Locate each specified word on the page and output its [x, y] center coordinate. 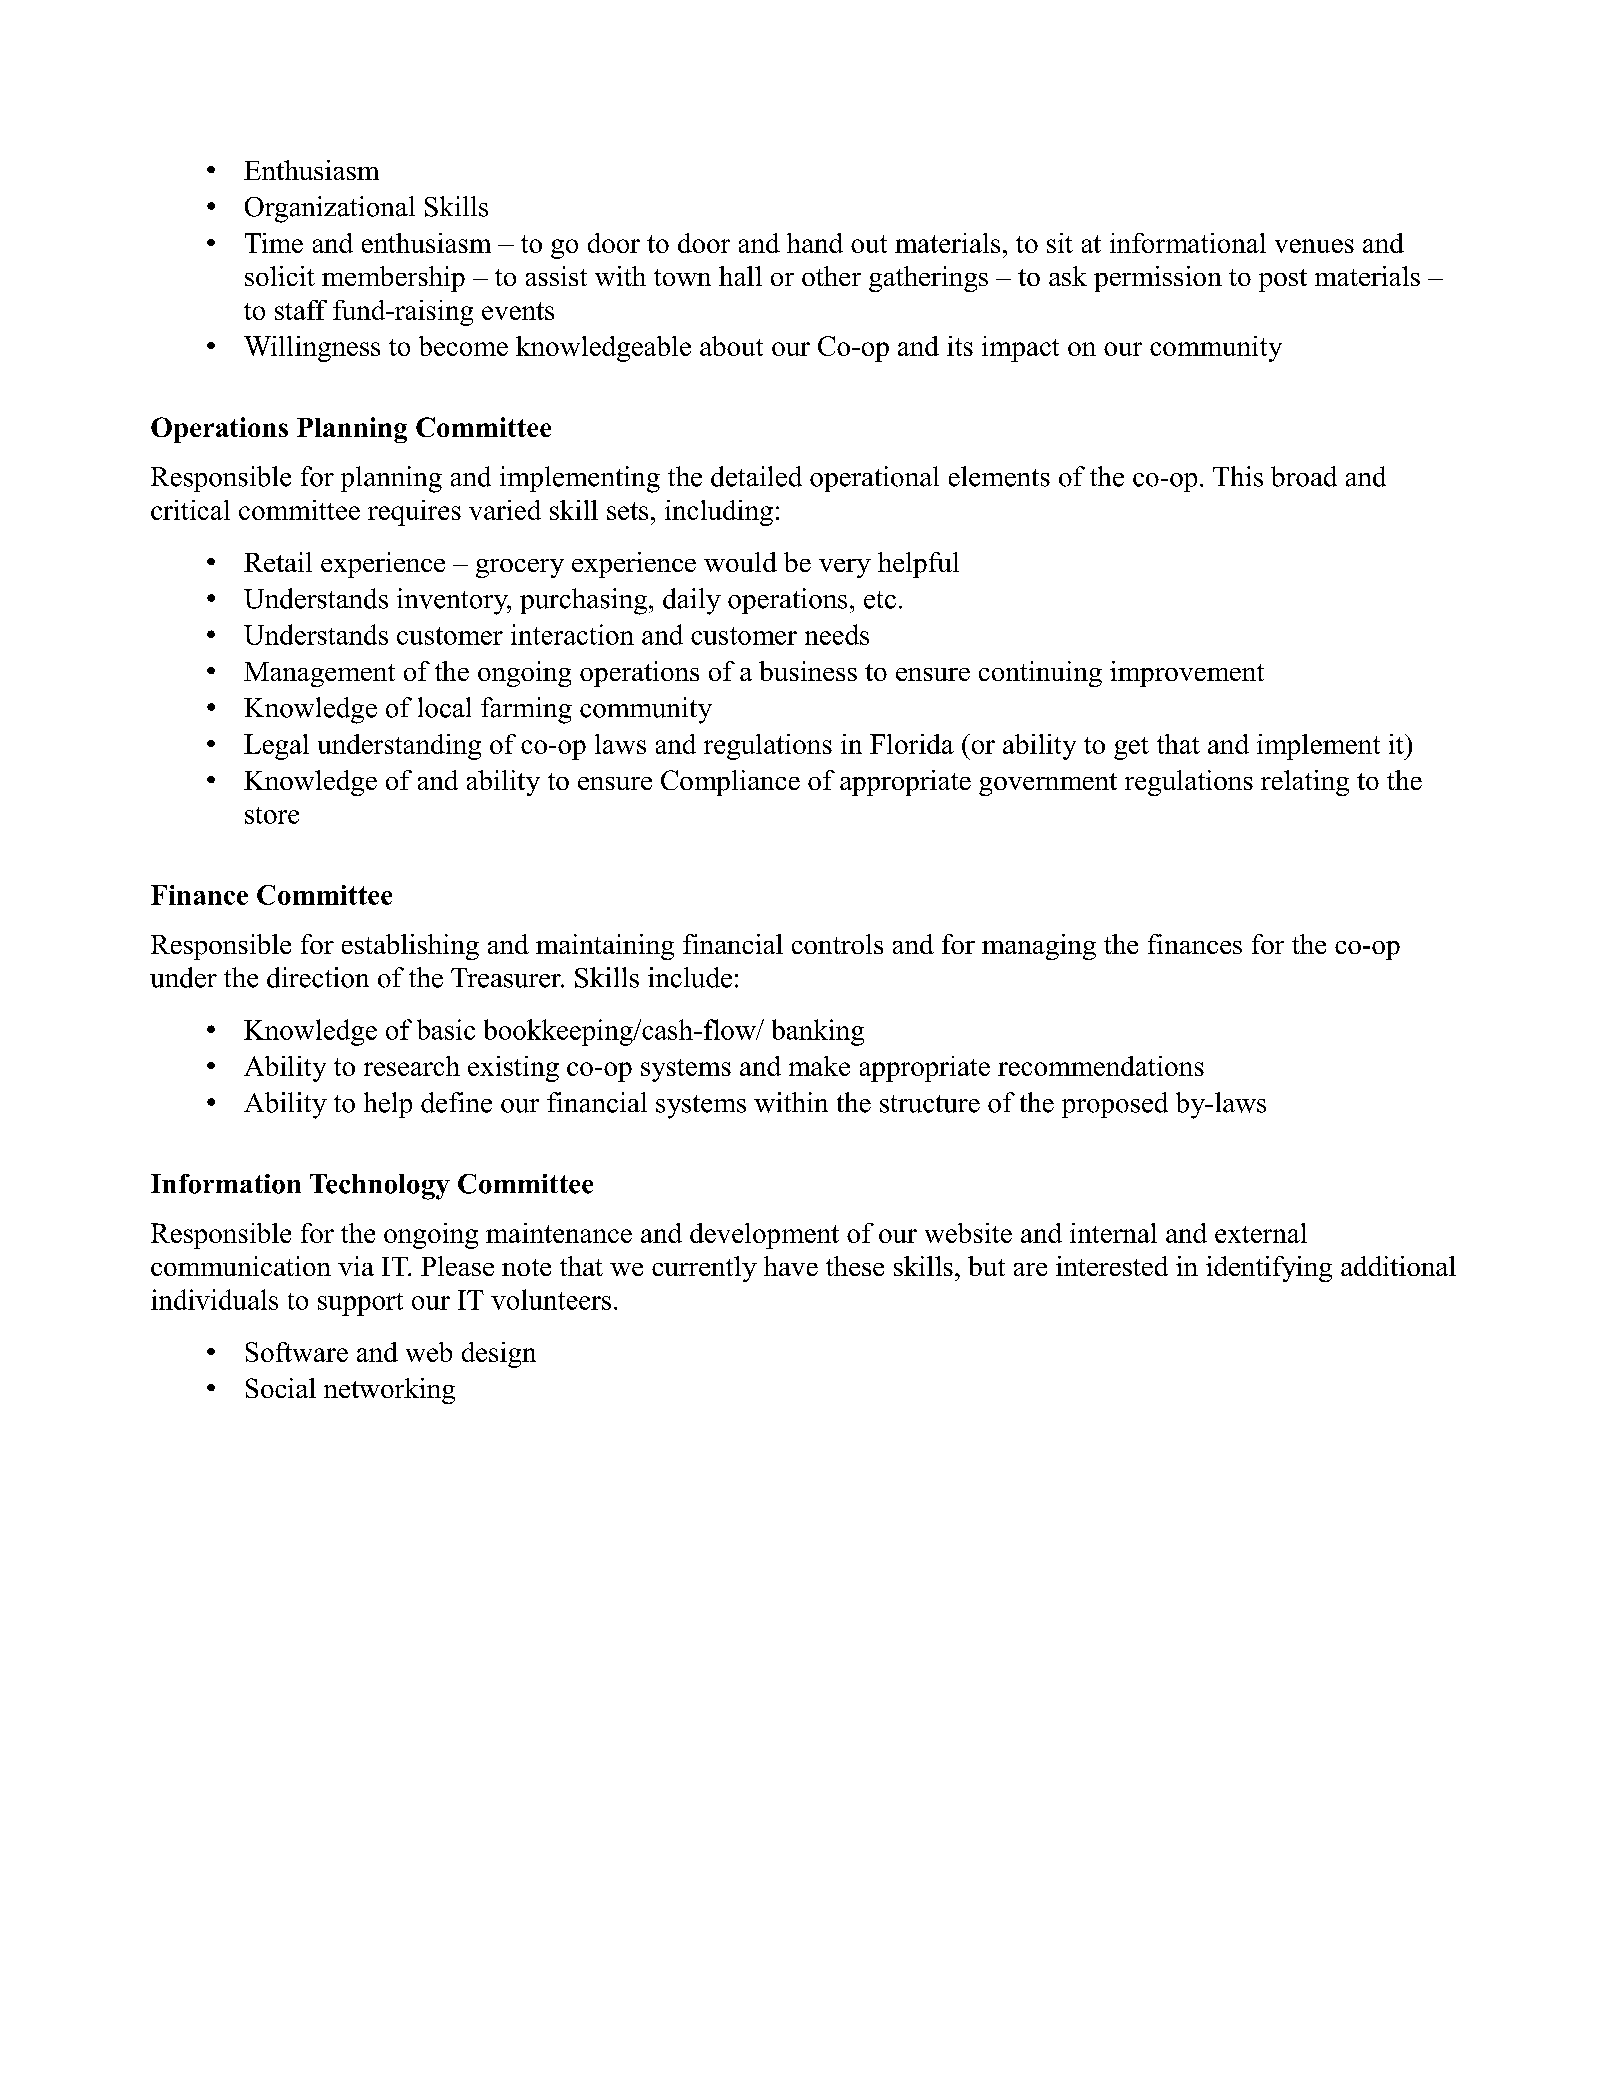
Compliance [730, 783]
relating [1305, 783]
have [791, 1266]
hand [815, 243]
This [1238, 476]
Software [297, 1352]
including [719, 513]
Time [274, 243]
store [272, 815]
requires [414, 513]
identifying [1269, 1269]
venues [1314, 246]
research [412, 1066]
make [819, 1066]
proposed [1115, 1105]
